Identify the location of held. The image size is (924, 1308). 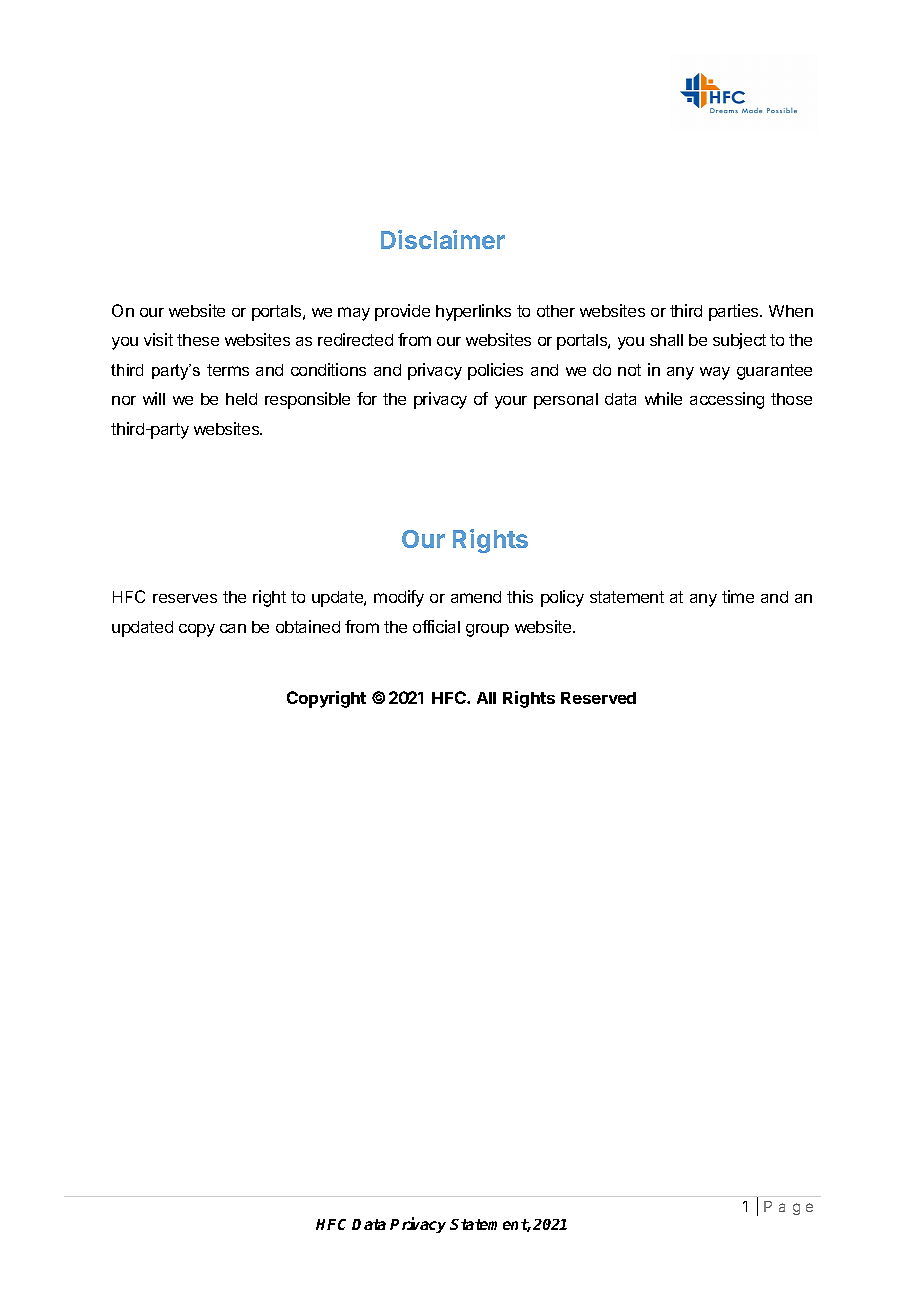
(241, 399).
